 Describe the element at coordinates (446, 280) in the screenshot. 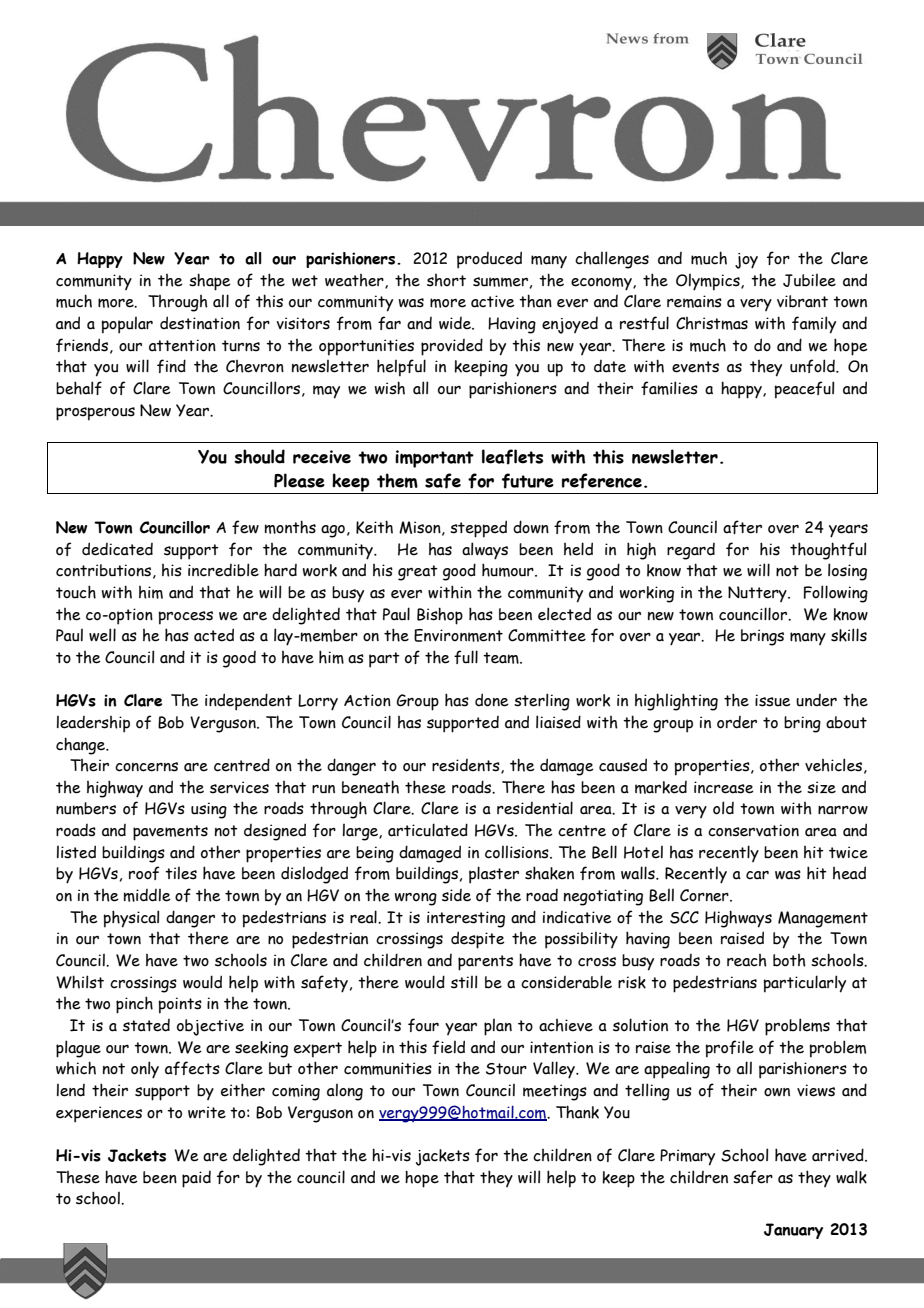

I see `short` at that location.
